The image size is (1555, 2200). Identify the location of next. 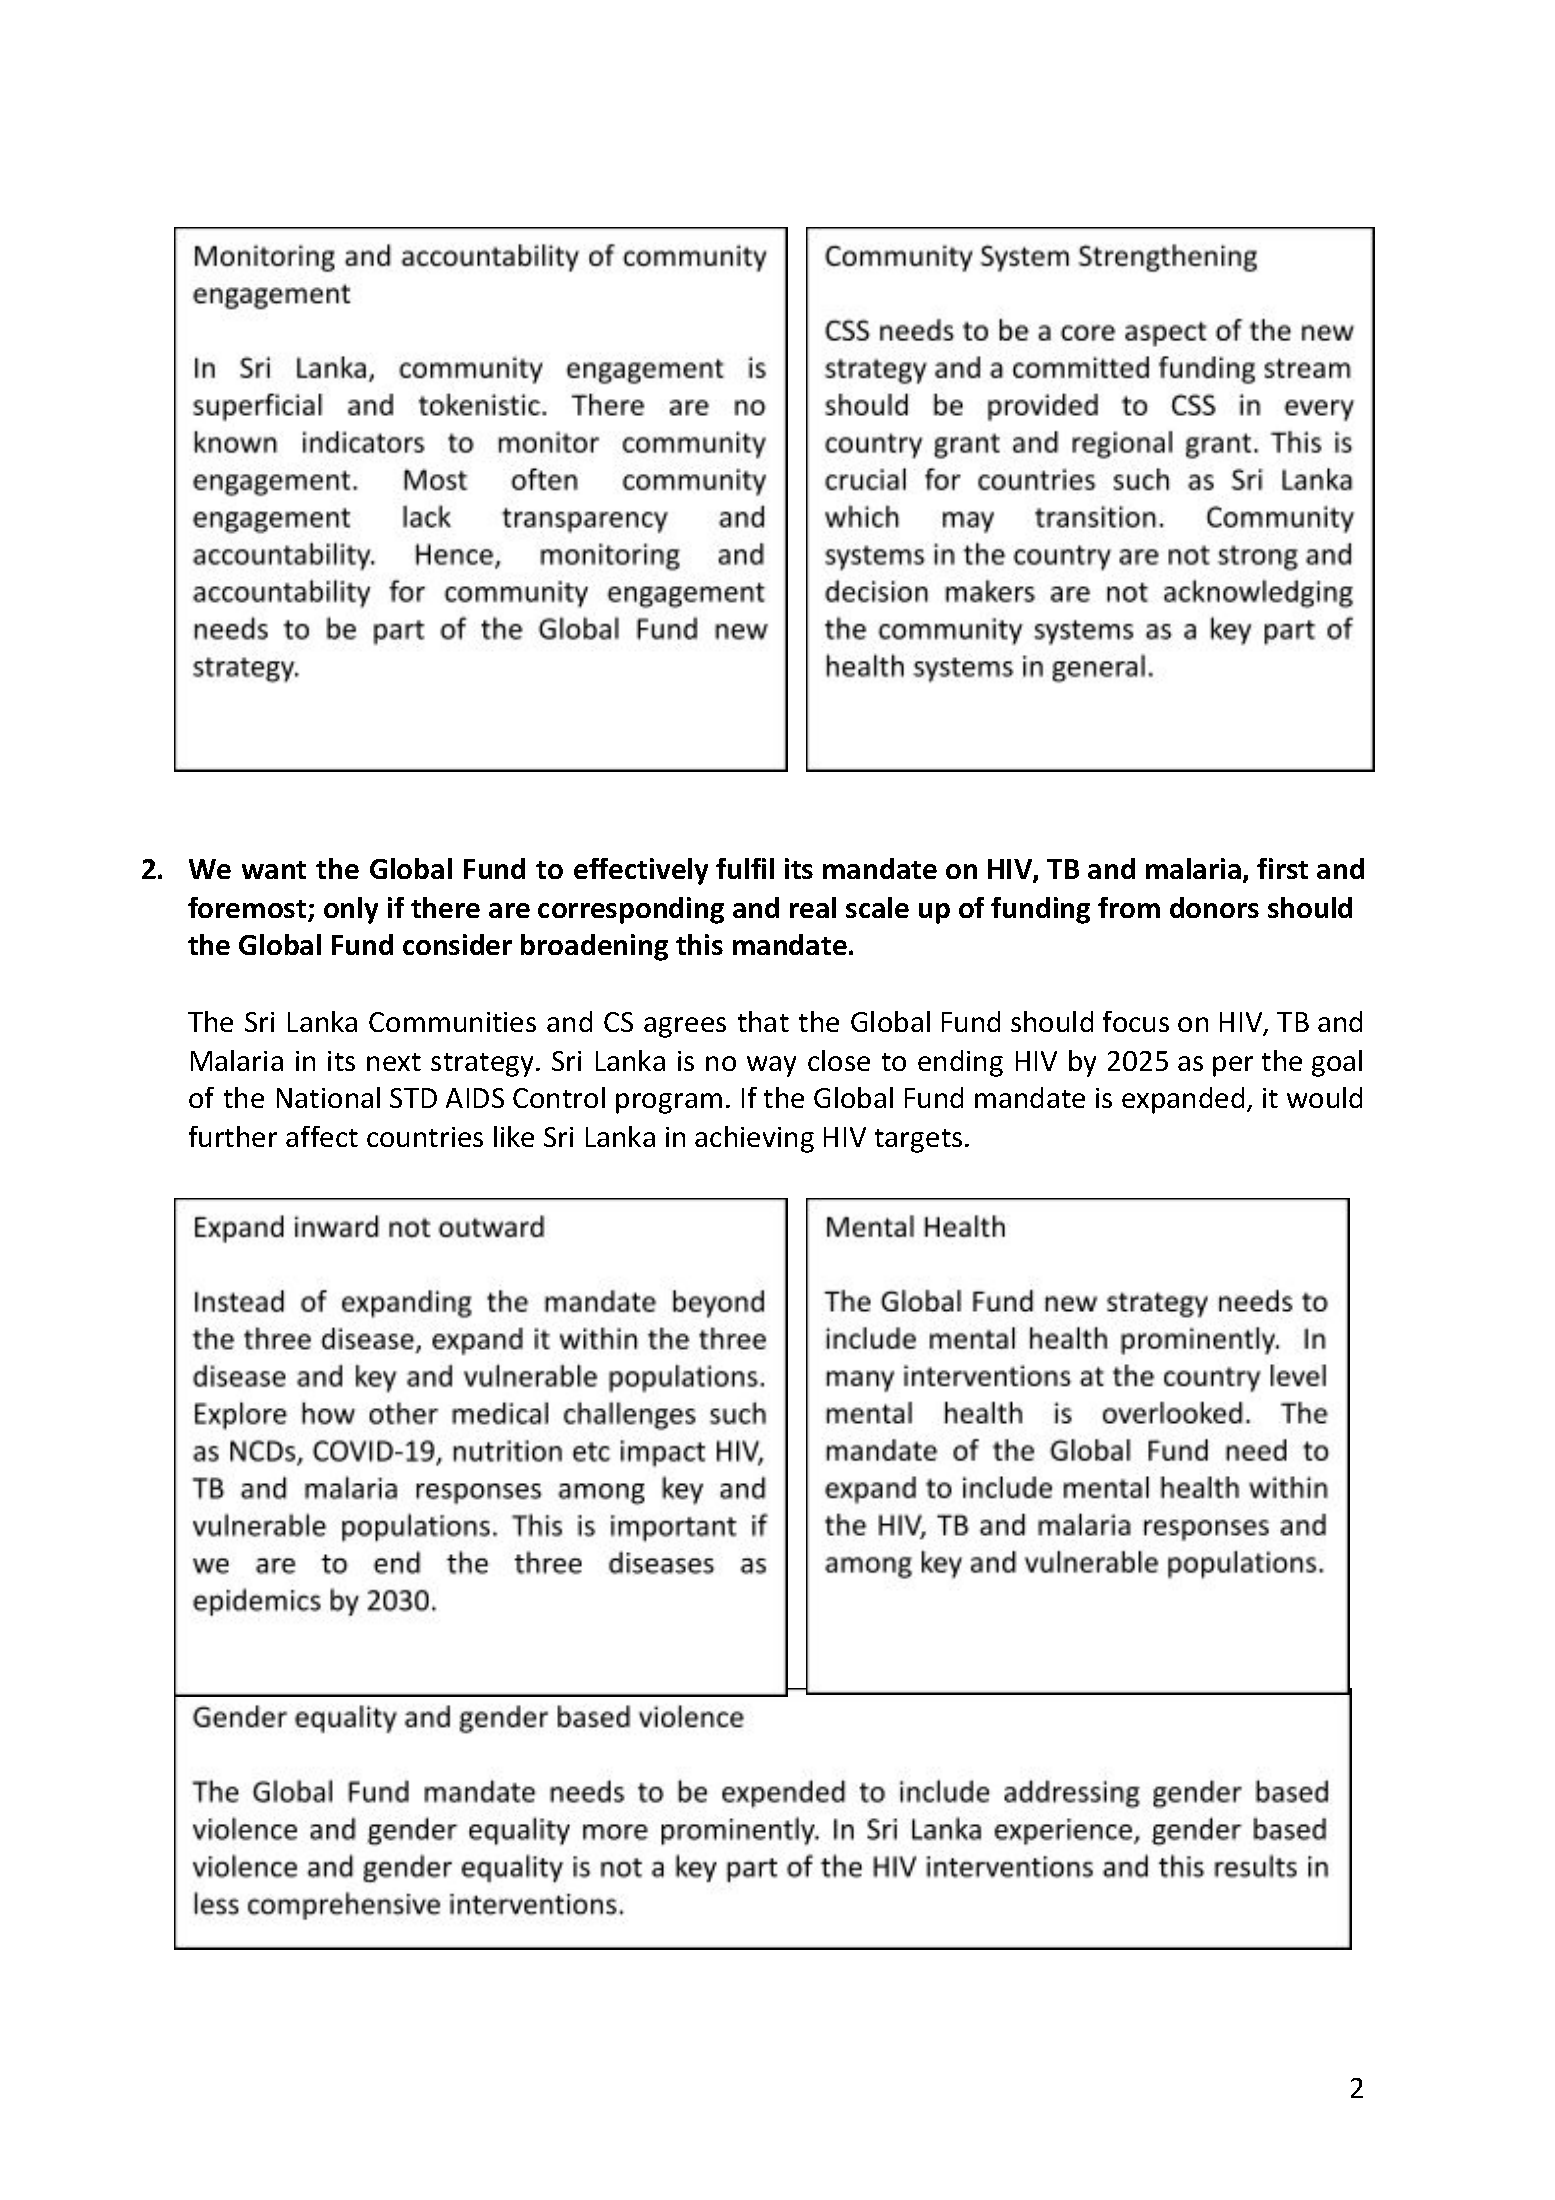
(394, 1062).
